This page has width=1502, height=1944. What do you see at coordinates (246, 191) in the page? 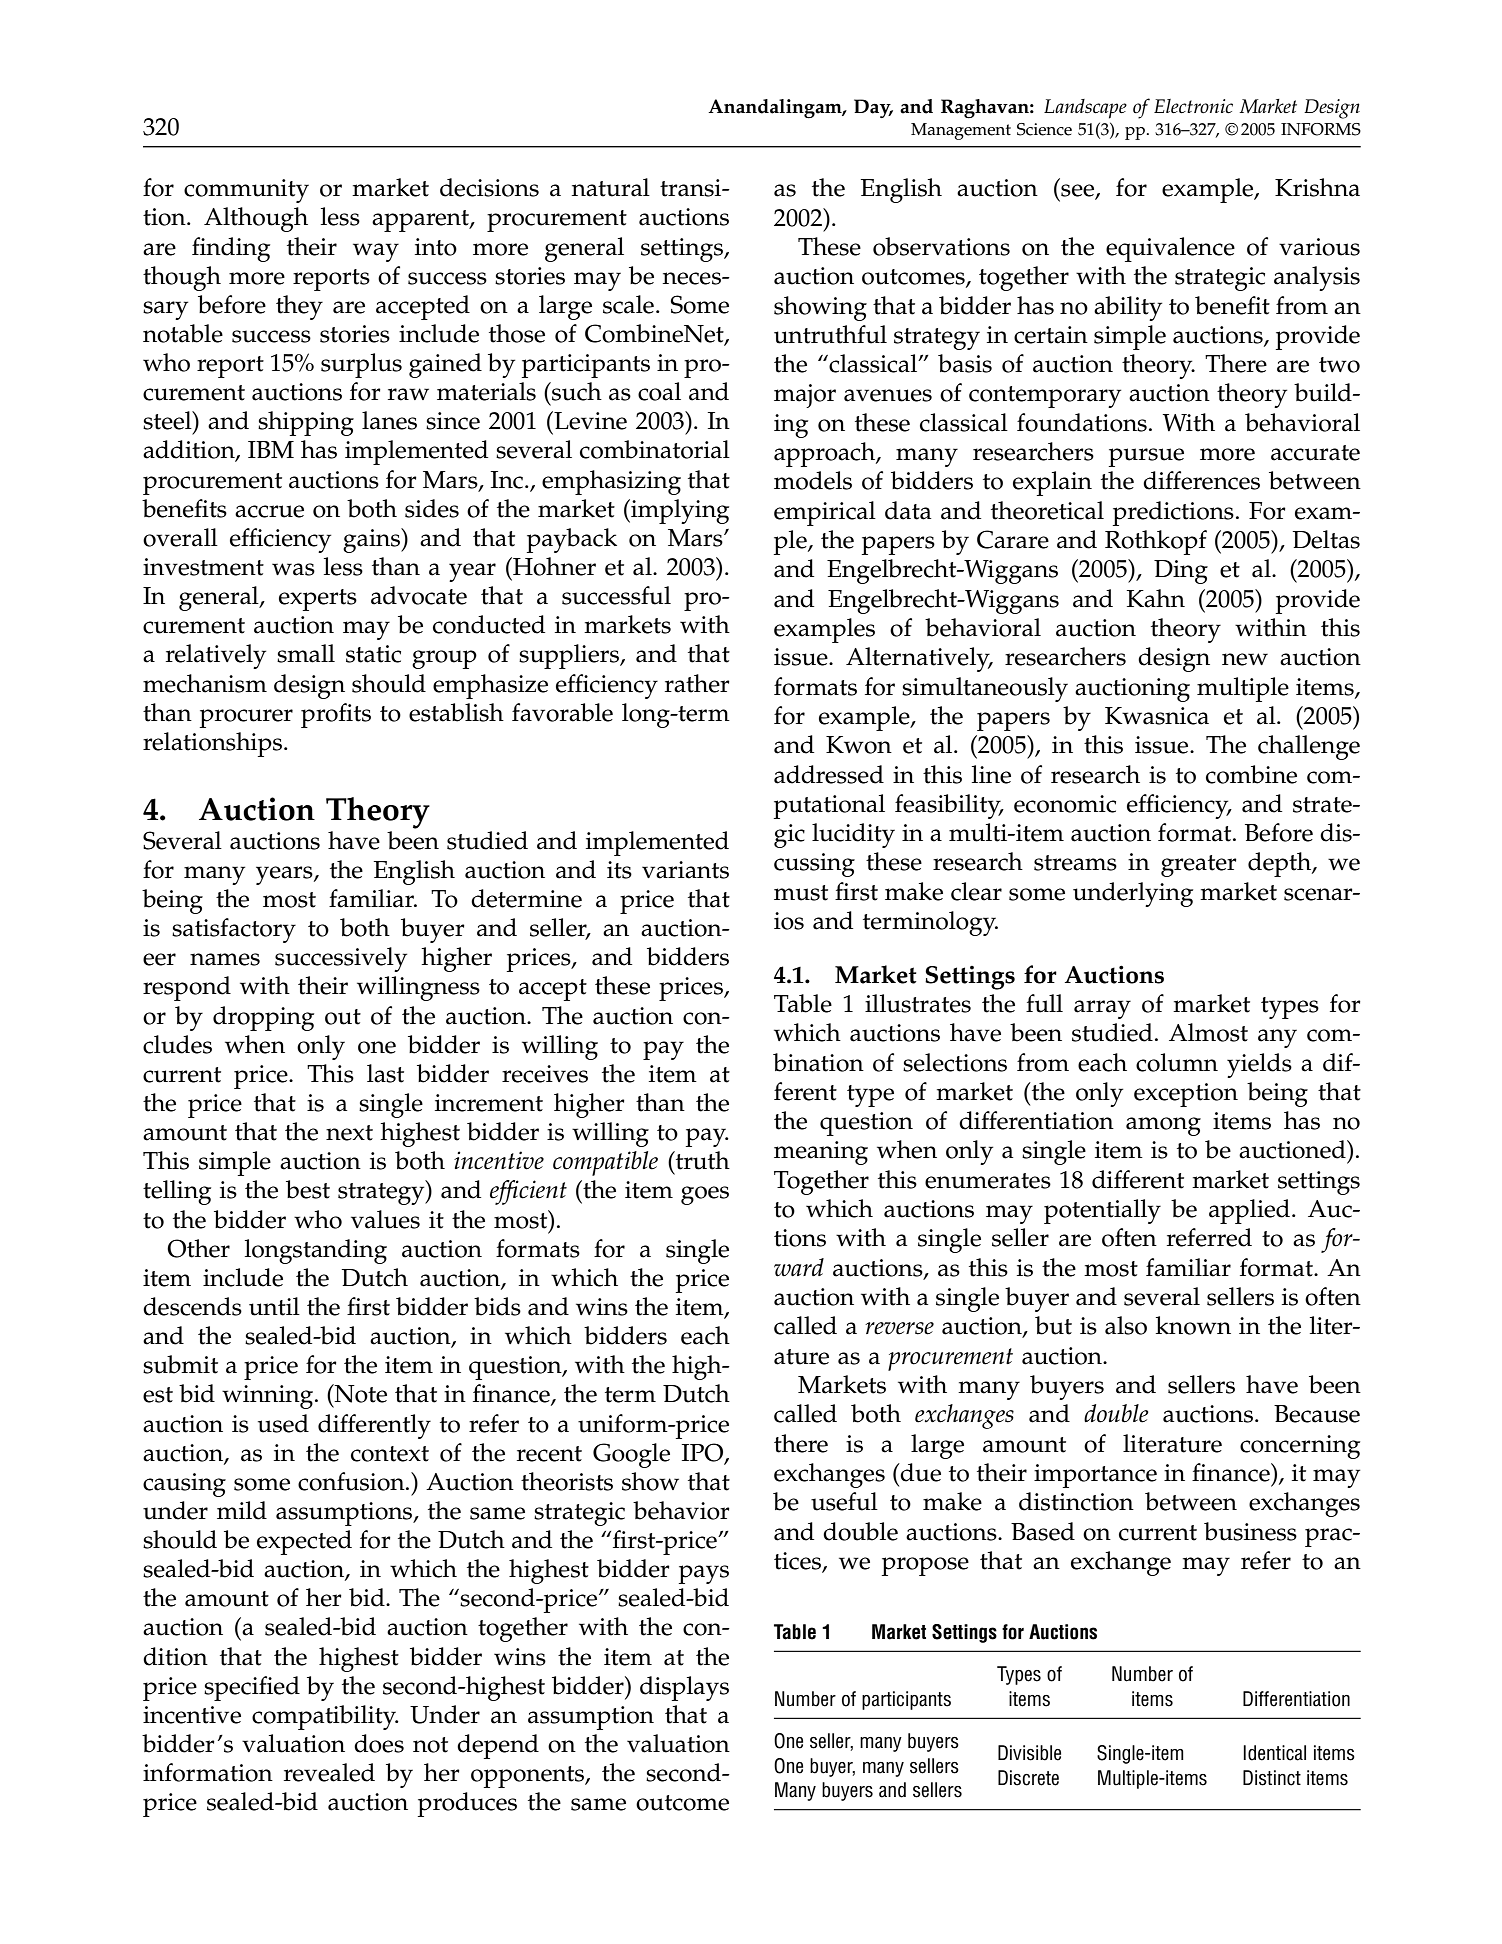
I see `community` at bounding box center [246, 191].
